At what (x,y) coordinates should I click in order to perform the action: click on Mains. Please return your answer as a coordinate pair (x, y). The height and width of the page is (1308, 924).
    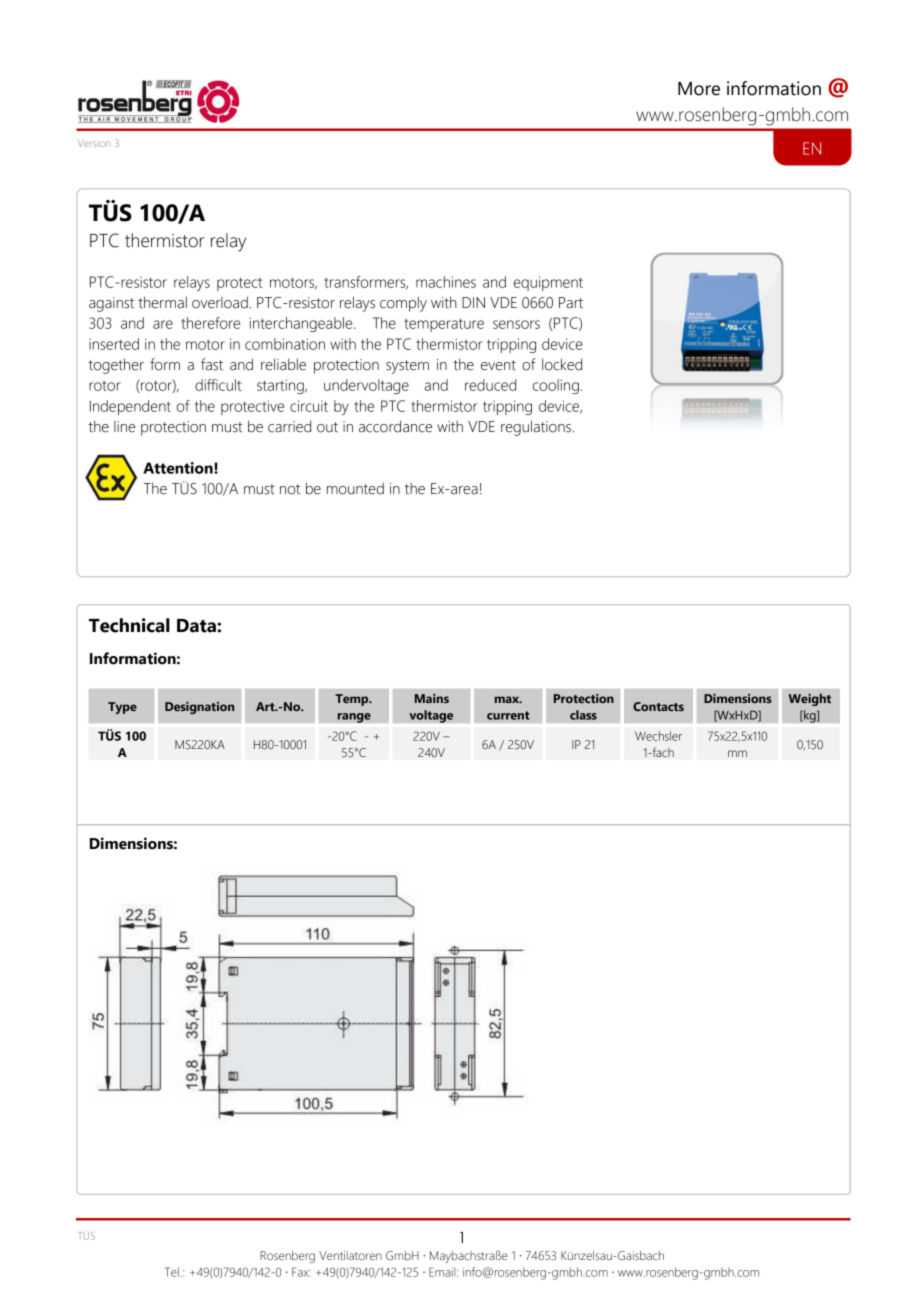
    Looking at the image, I should click on (432, 698).
